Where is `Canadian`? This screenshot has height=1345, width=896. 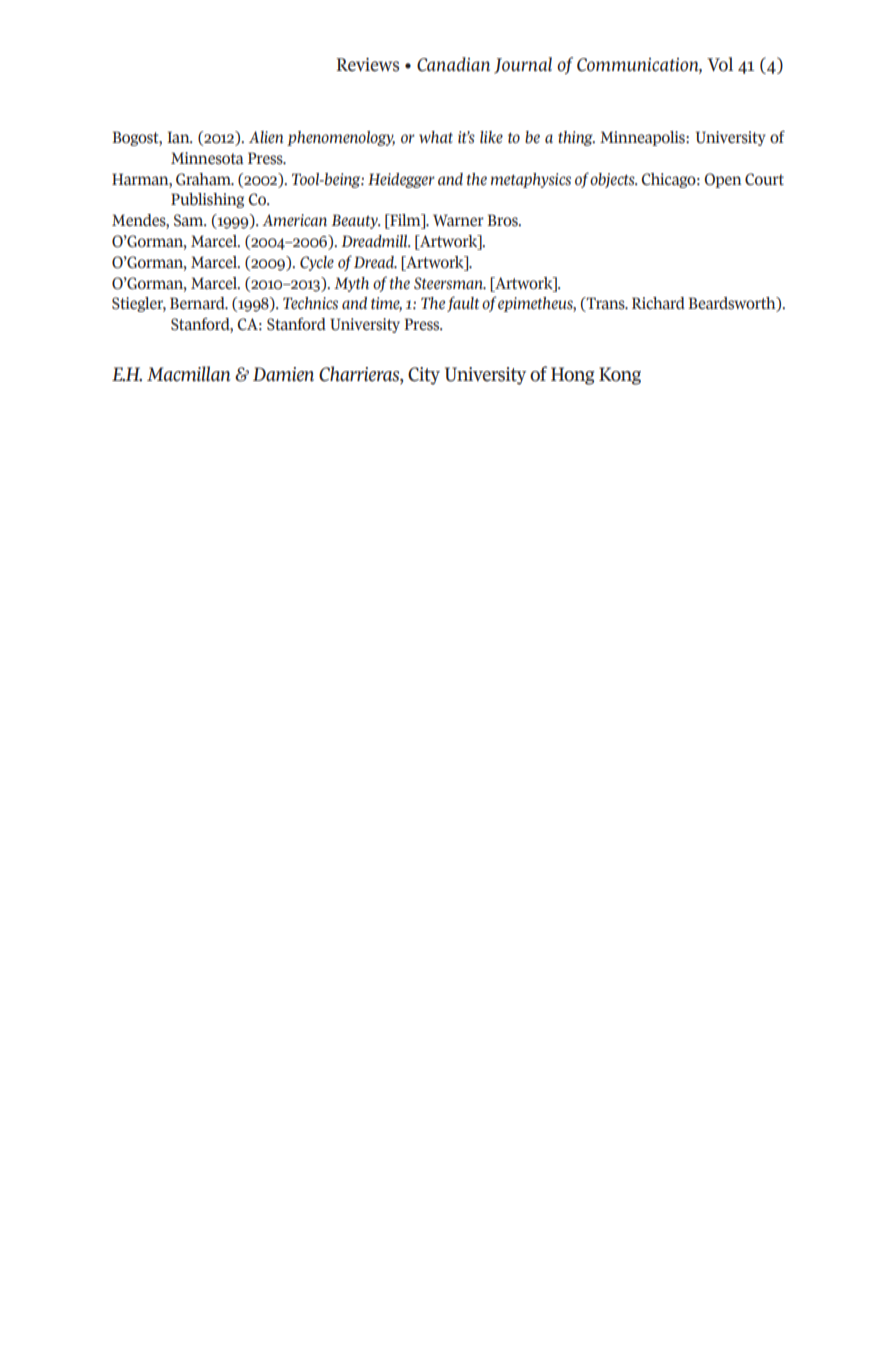 Canadian is located at coordinates (453, 64).
